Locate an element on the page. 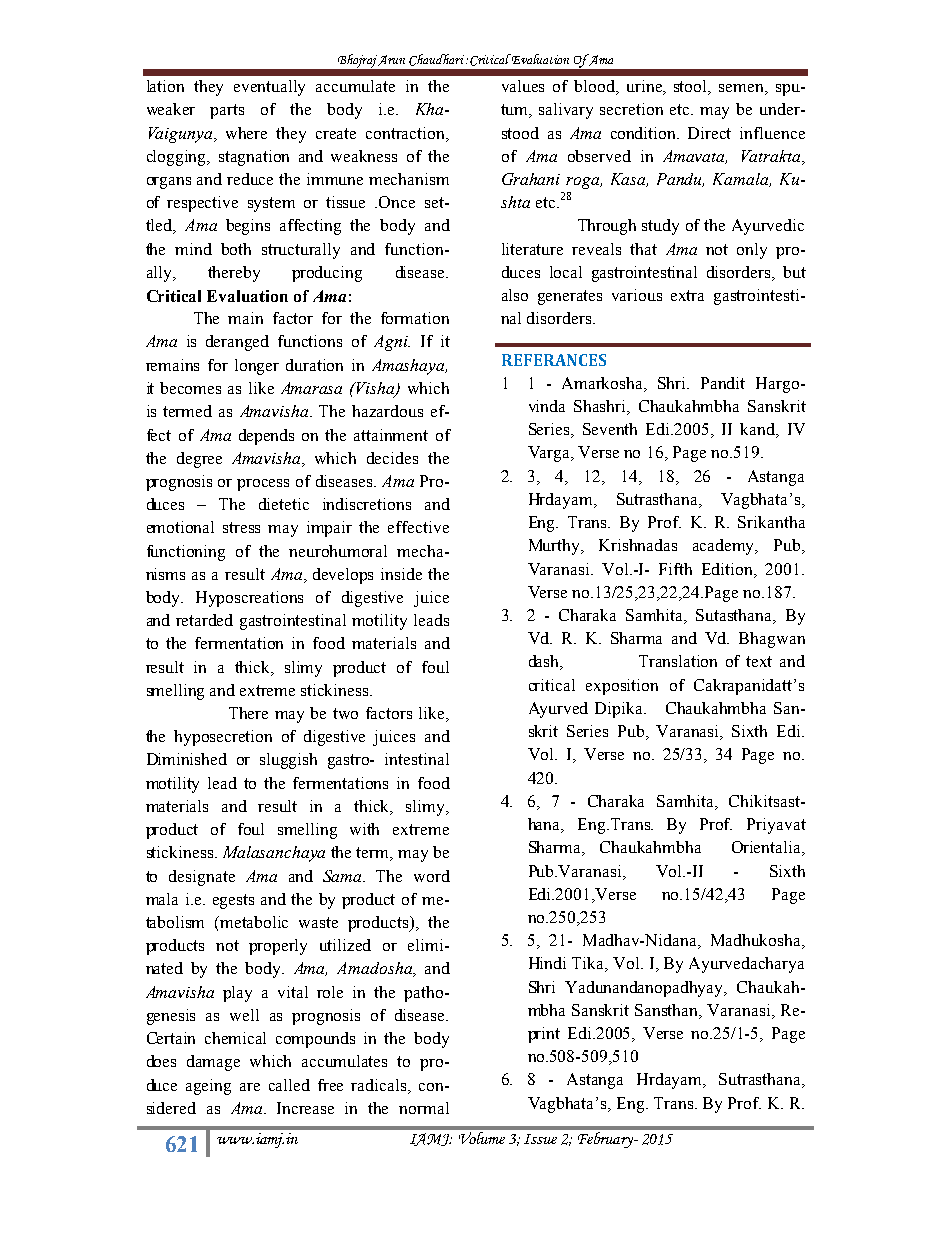 The width and height of the document is (952, 1233). stress is located at coordinates (241, 527).
